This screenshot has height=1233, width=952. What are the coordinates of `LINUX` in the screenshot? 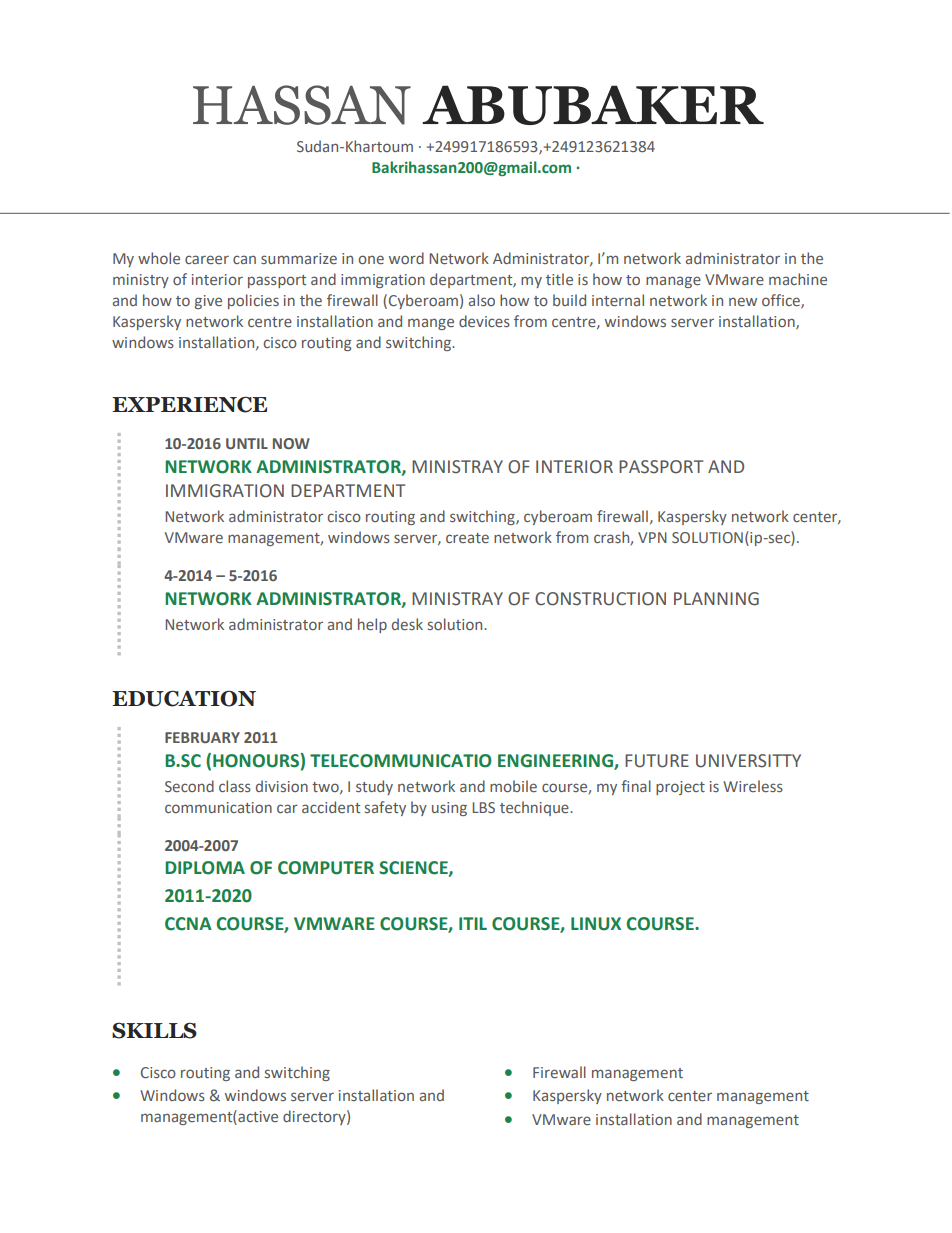 It's located at (596, 924).
